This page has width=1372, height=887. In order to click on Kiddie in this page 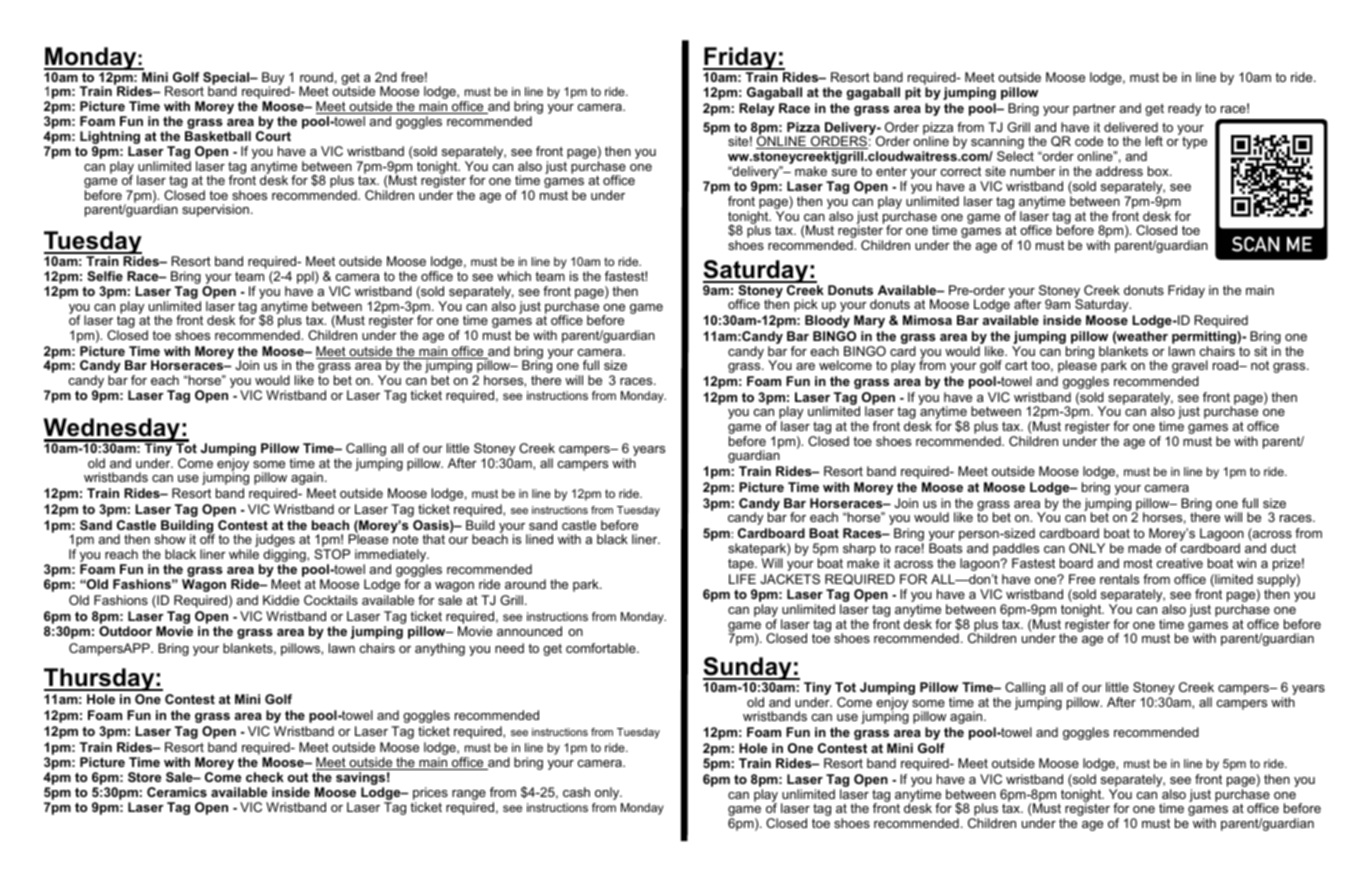, I will do `click(281, 600)`.
